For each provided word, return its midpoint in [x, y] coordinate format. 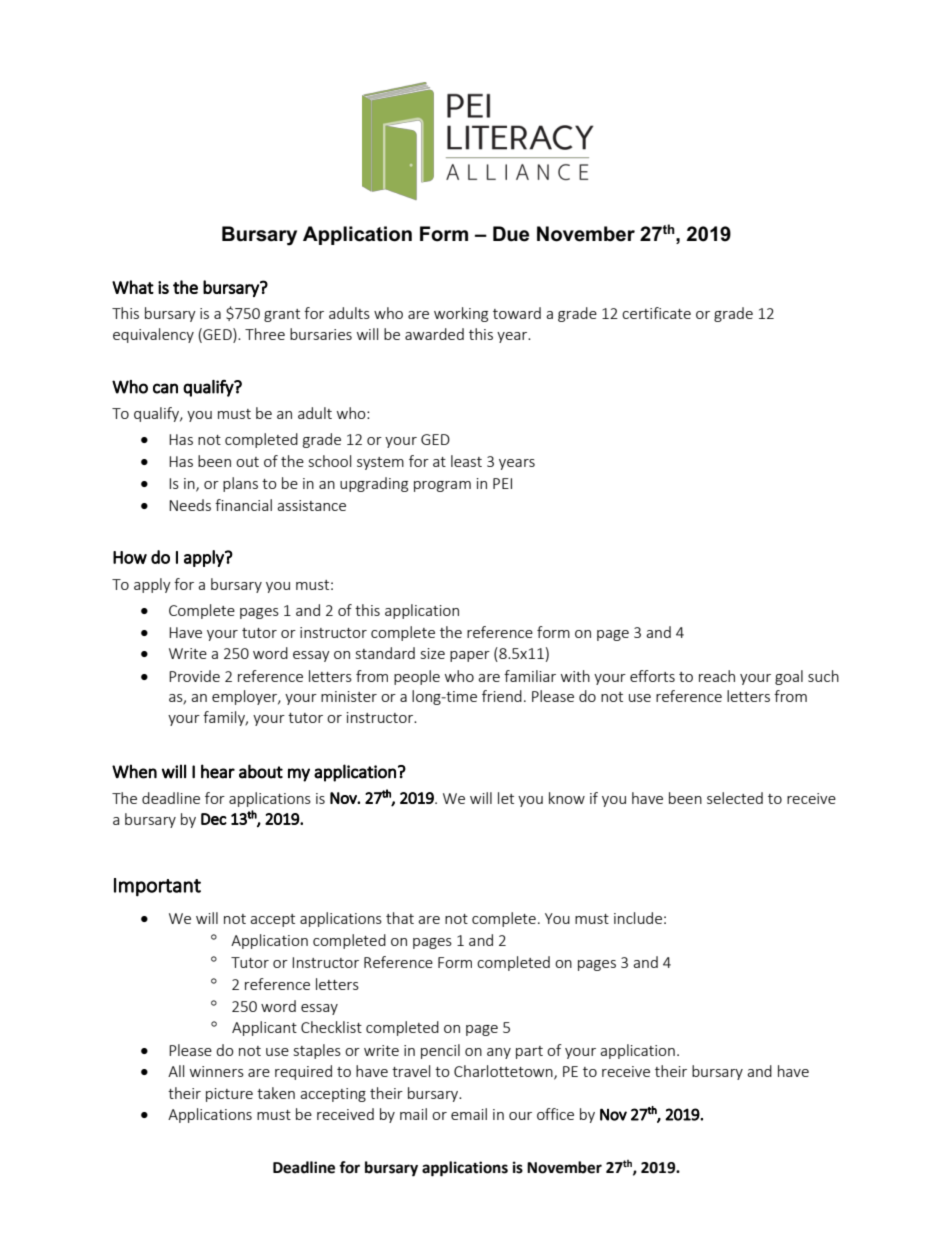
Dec [214, 819]
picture [229, 1095]
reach [717, 676]
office [555, 1114]
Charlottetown [504, 1072]
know [567, 798]
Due [511, 234]
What [133, 287]
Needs [190, 505]
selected [735, 798]
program [442, 486]
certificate [656, 313]
